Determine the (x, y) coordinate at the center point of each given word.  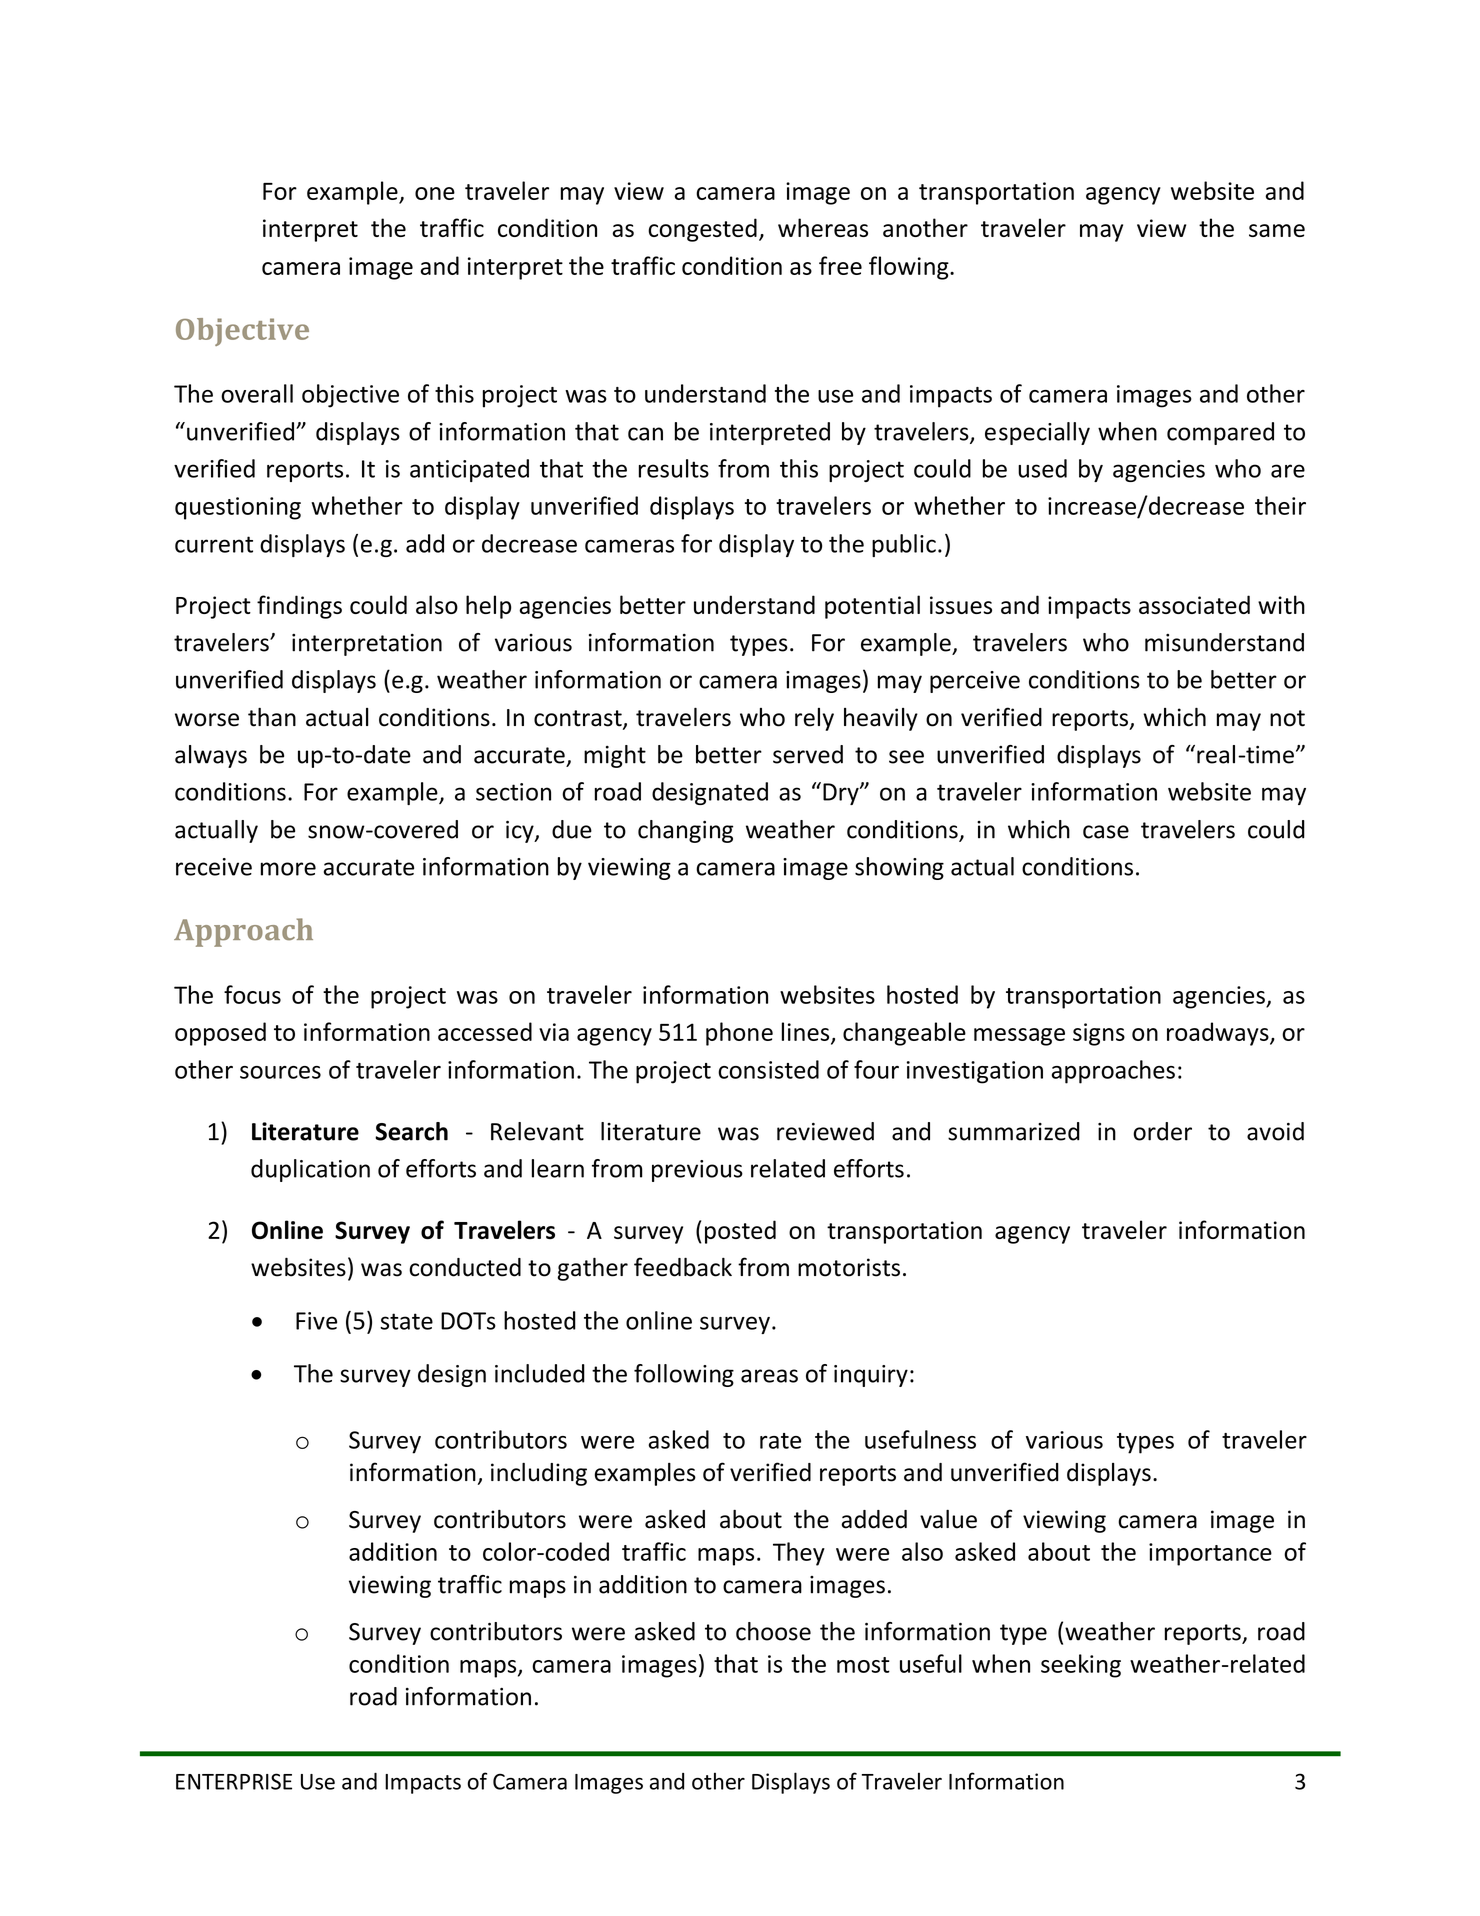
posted (740, 1232)
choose (773, 1631)
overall (257, 393)
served (808, 754)
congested (702, 230)
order (1162, 1131)
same (1277, 230)
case (1106, 832)
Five (316, 1321)
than (272, 717)
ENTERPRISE (234, 1781)
